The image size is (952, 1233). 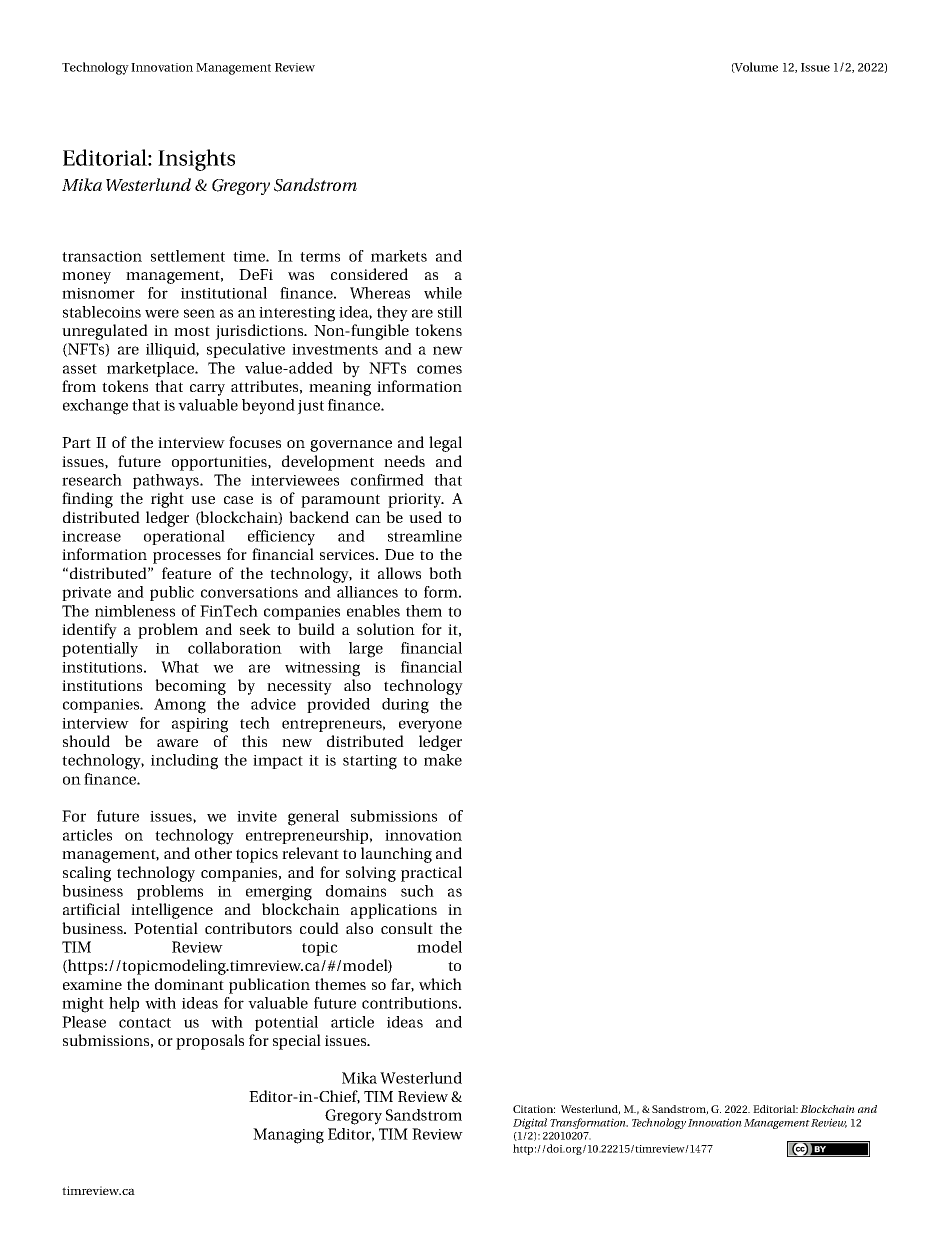 What do you see at coordinates (316, 629) in the screenshot?
I see `build` at bounding box center [316, 629].
